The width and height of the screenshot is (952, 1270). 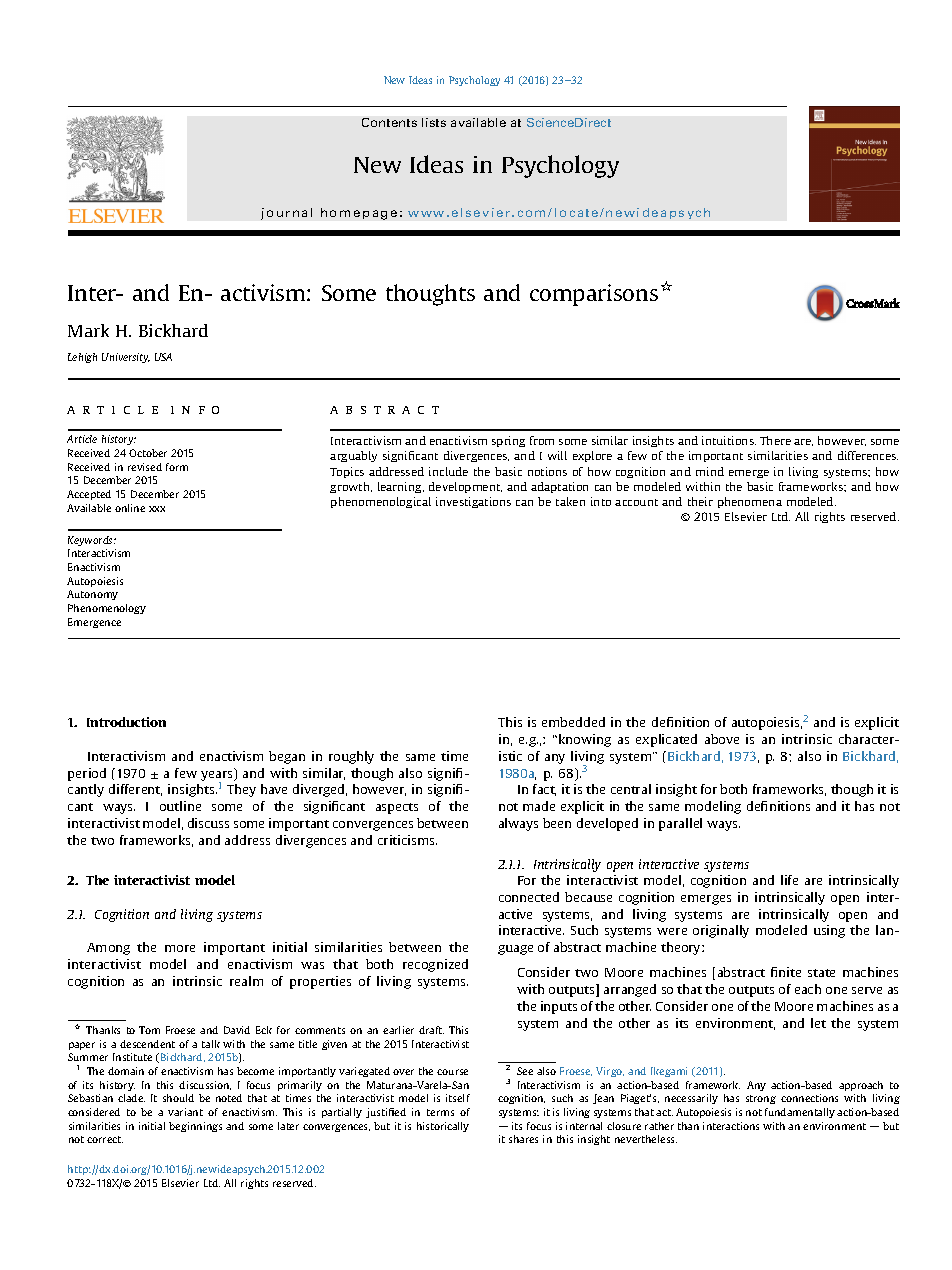 What do you see at coordinates (721, 931) in the screenshot?
I see `originally` at bounding box center [721, 931].
